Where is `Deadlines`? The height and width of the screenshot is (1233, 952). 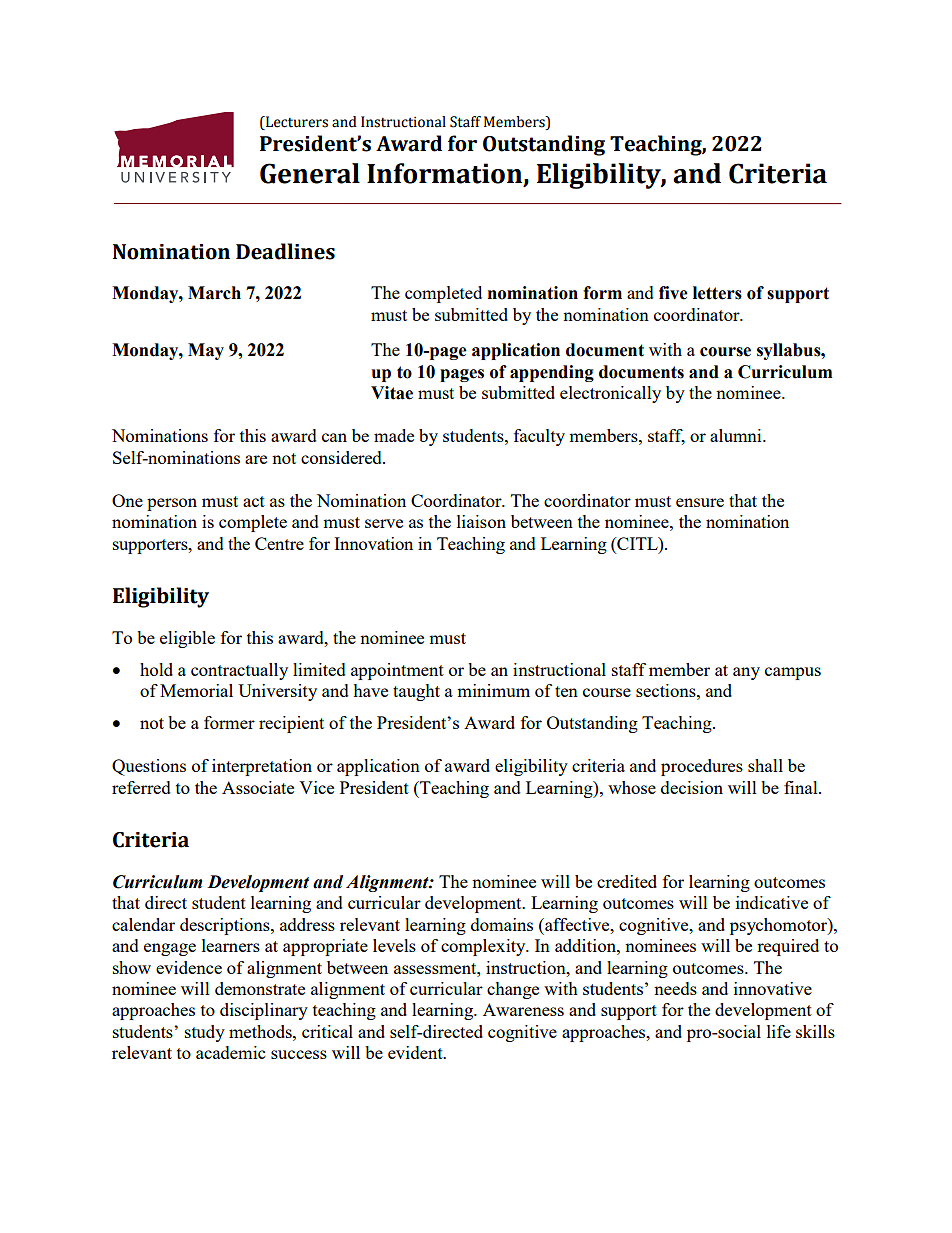 Deadlines is located at coordinates (285, 251).
